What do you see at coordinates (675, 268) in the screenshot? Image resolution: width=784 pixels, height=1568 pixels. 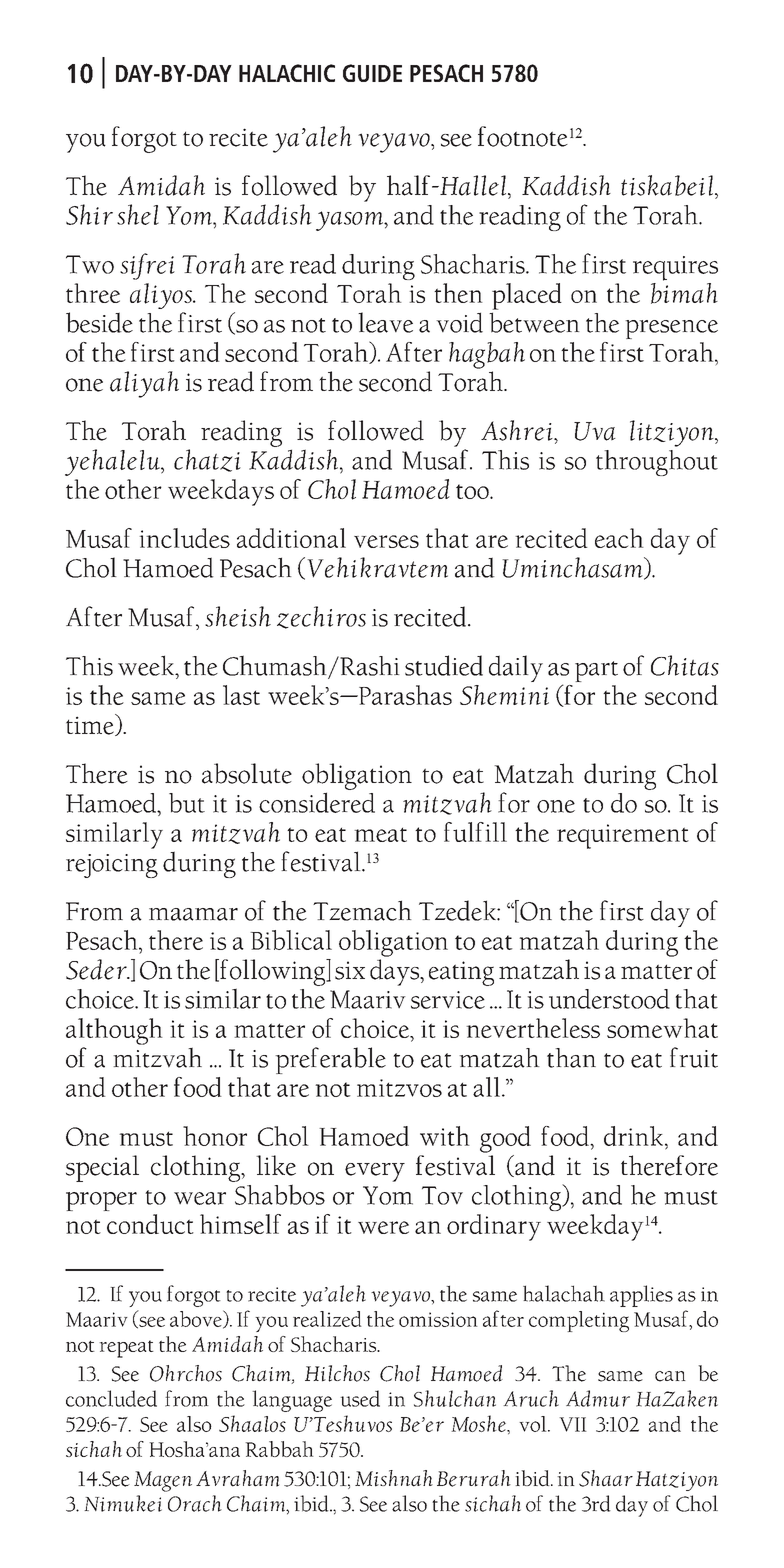 I see `requires` at bounding box center [675, 268].
